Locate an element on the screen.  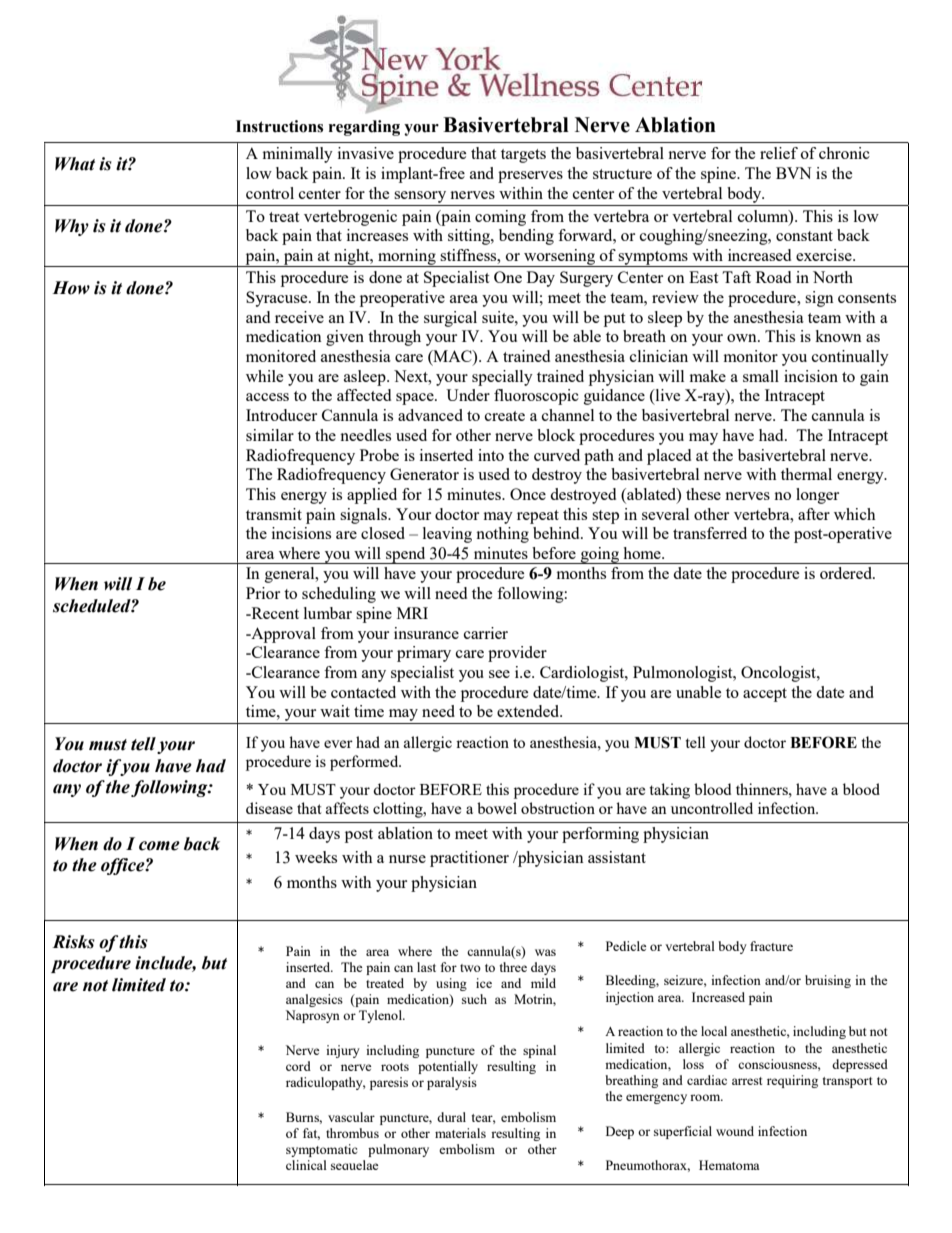
targets is located at coordinates (523, 156).
